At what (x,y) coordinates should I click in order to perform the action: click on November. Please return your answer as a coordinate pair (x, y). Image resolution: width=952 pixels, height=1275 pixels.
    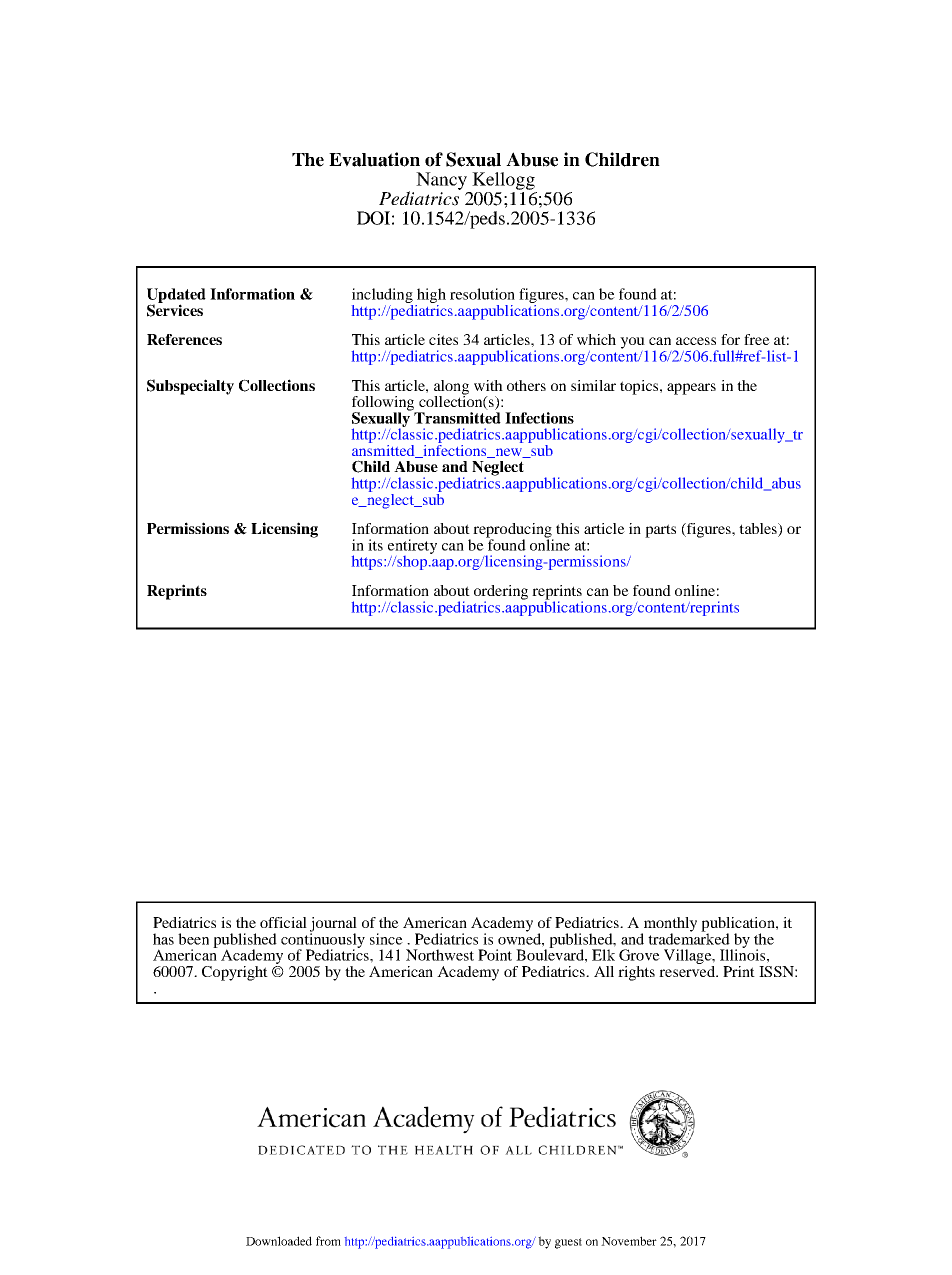
    Looking at the image, I should click on (629, 1241).
